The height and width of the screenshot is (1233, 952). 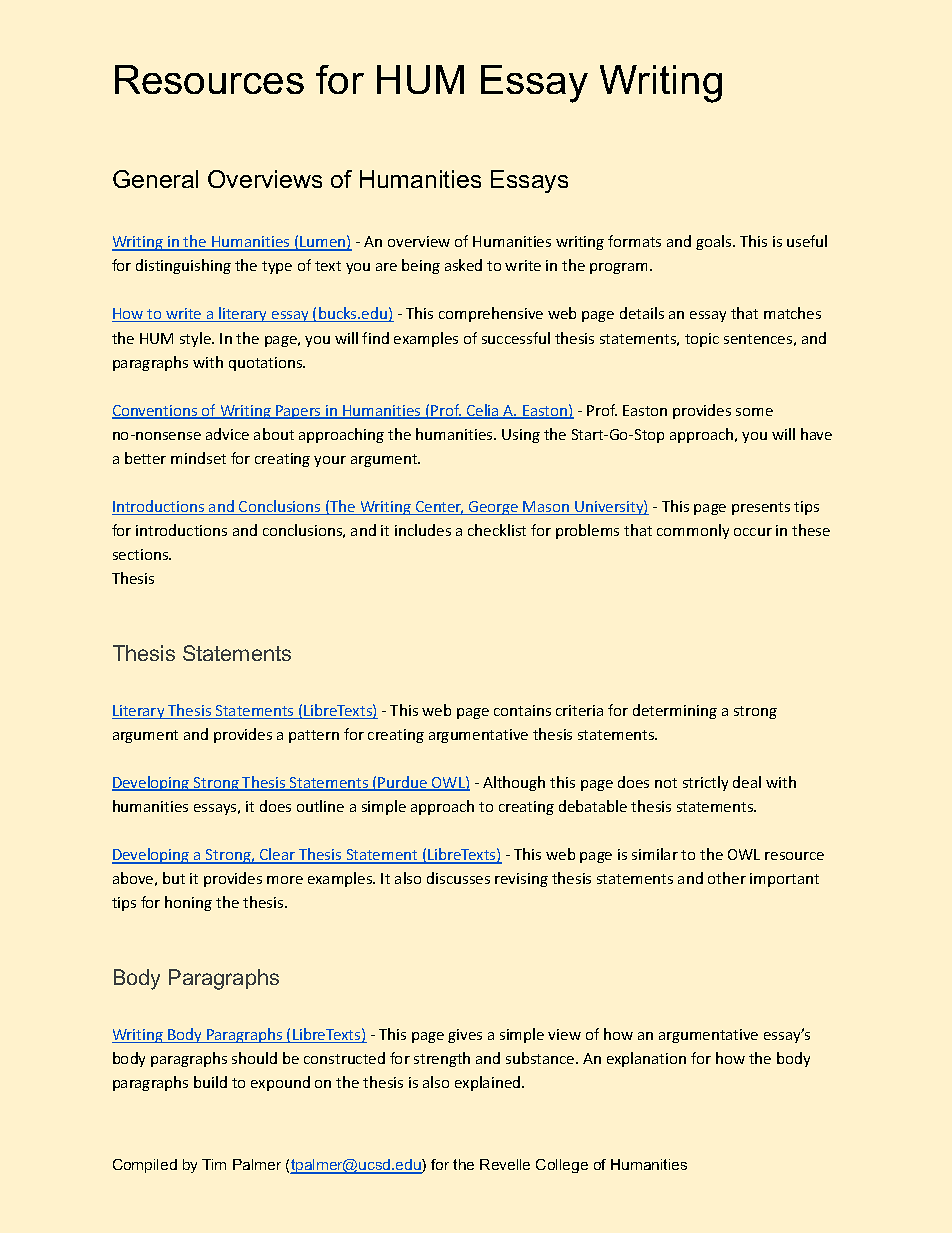 I want to click on General, so click(x=155, y=179).
